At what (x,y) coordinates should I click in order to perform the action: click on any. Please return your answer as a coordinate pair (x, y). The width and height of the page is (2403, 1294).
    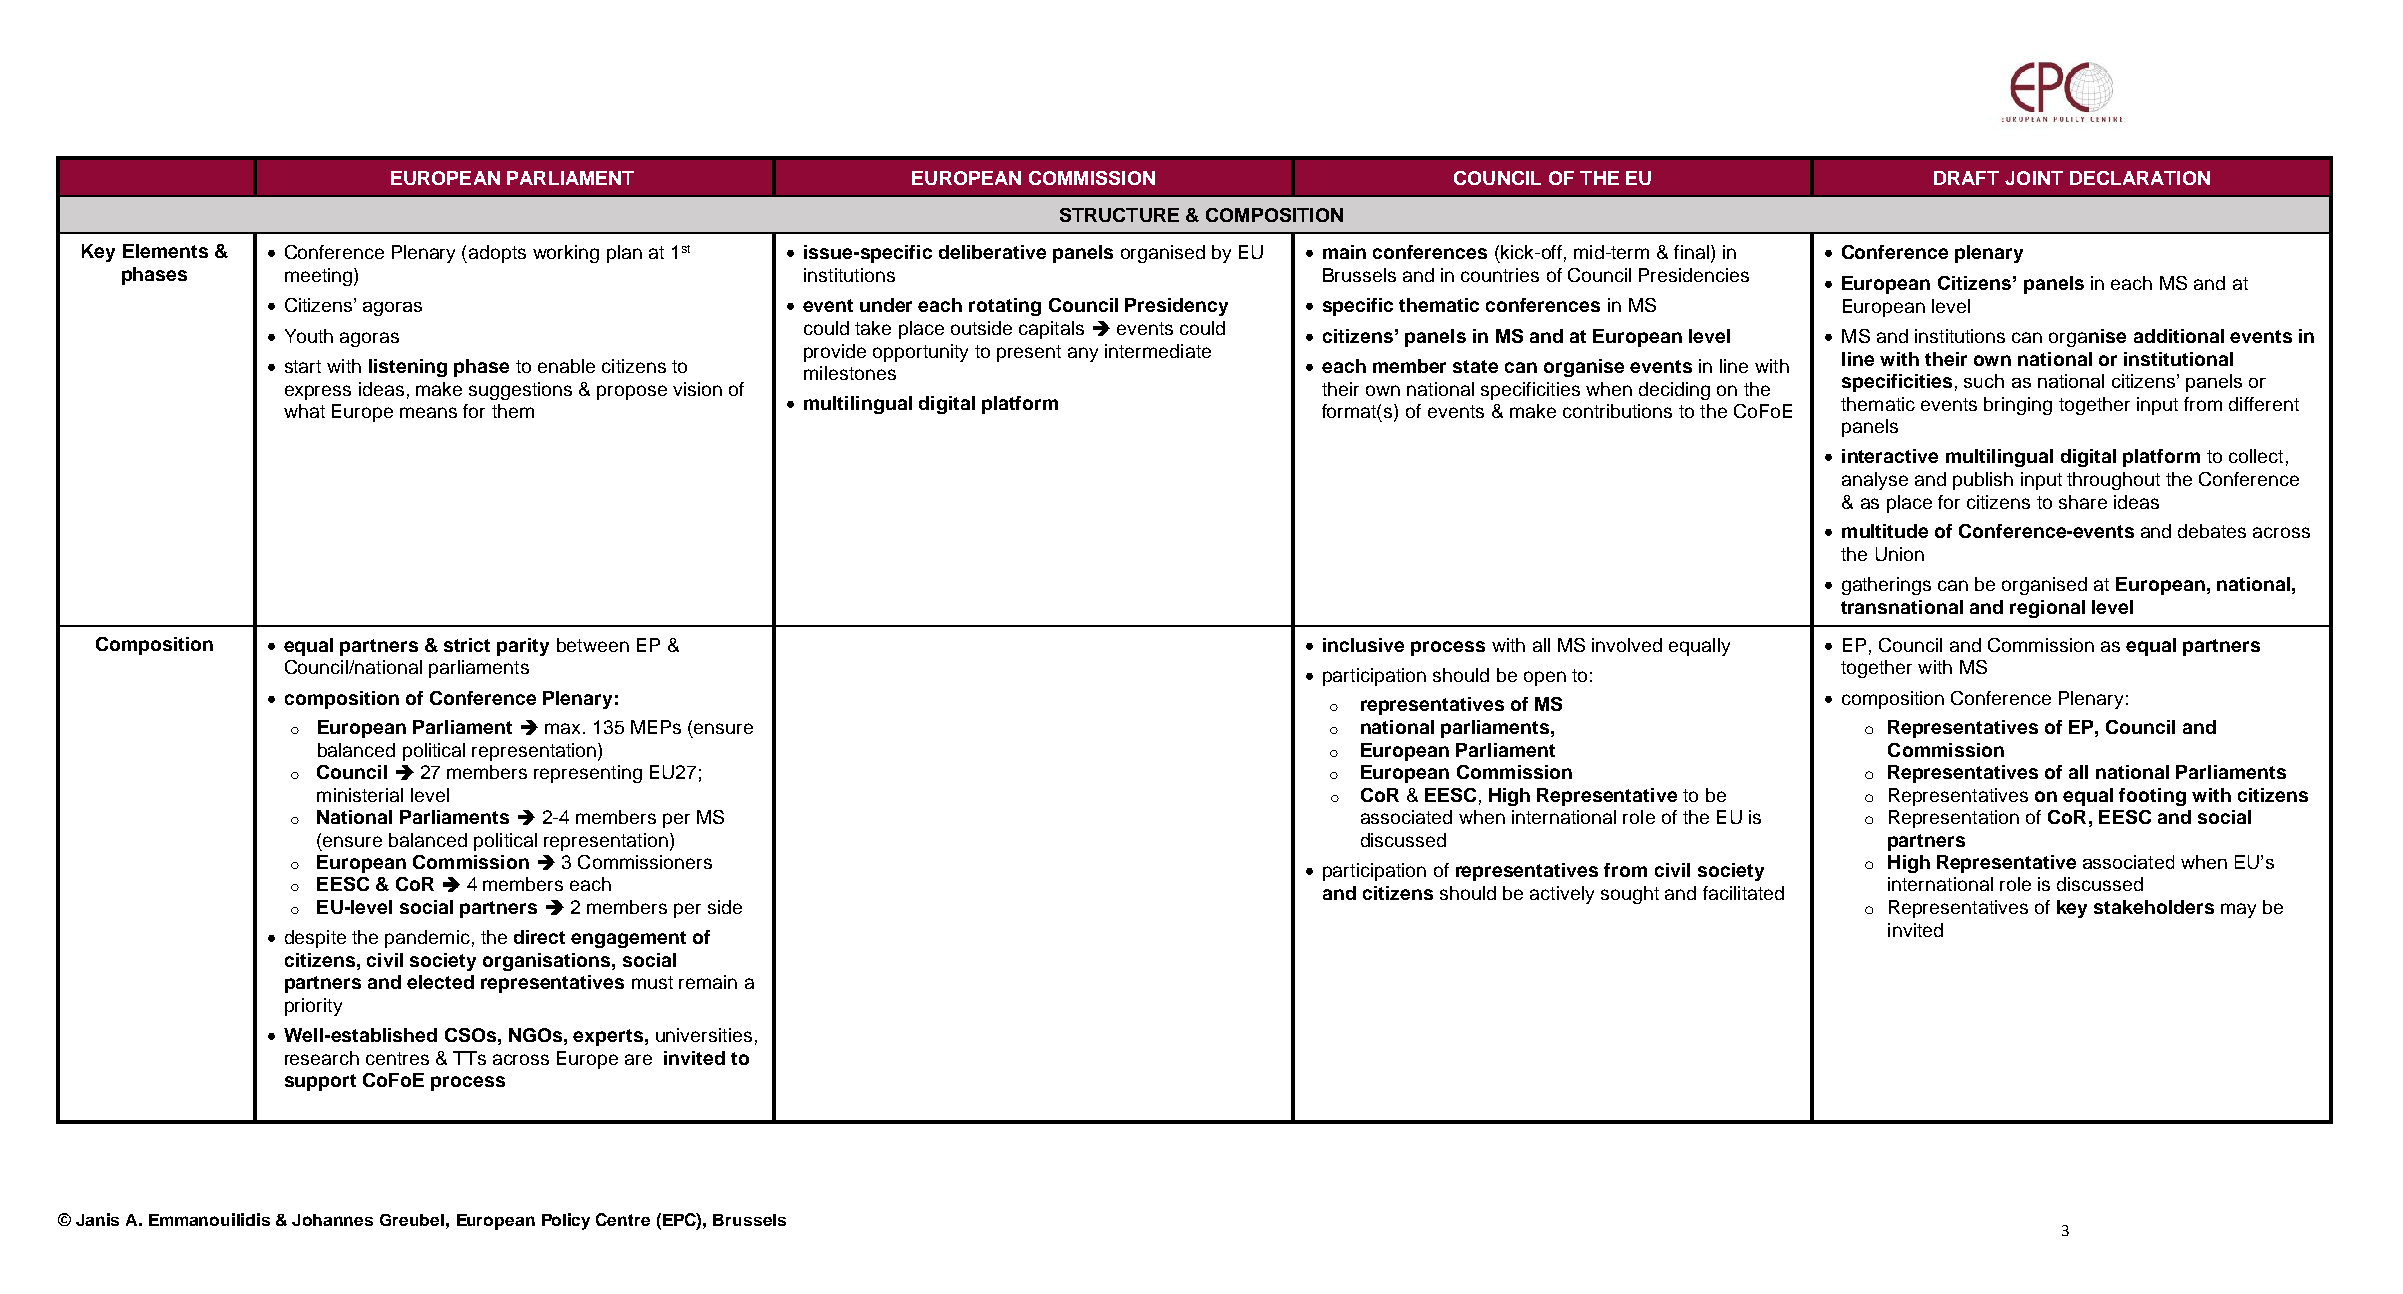
    Looking at the image, I should click on (1083, 354).
